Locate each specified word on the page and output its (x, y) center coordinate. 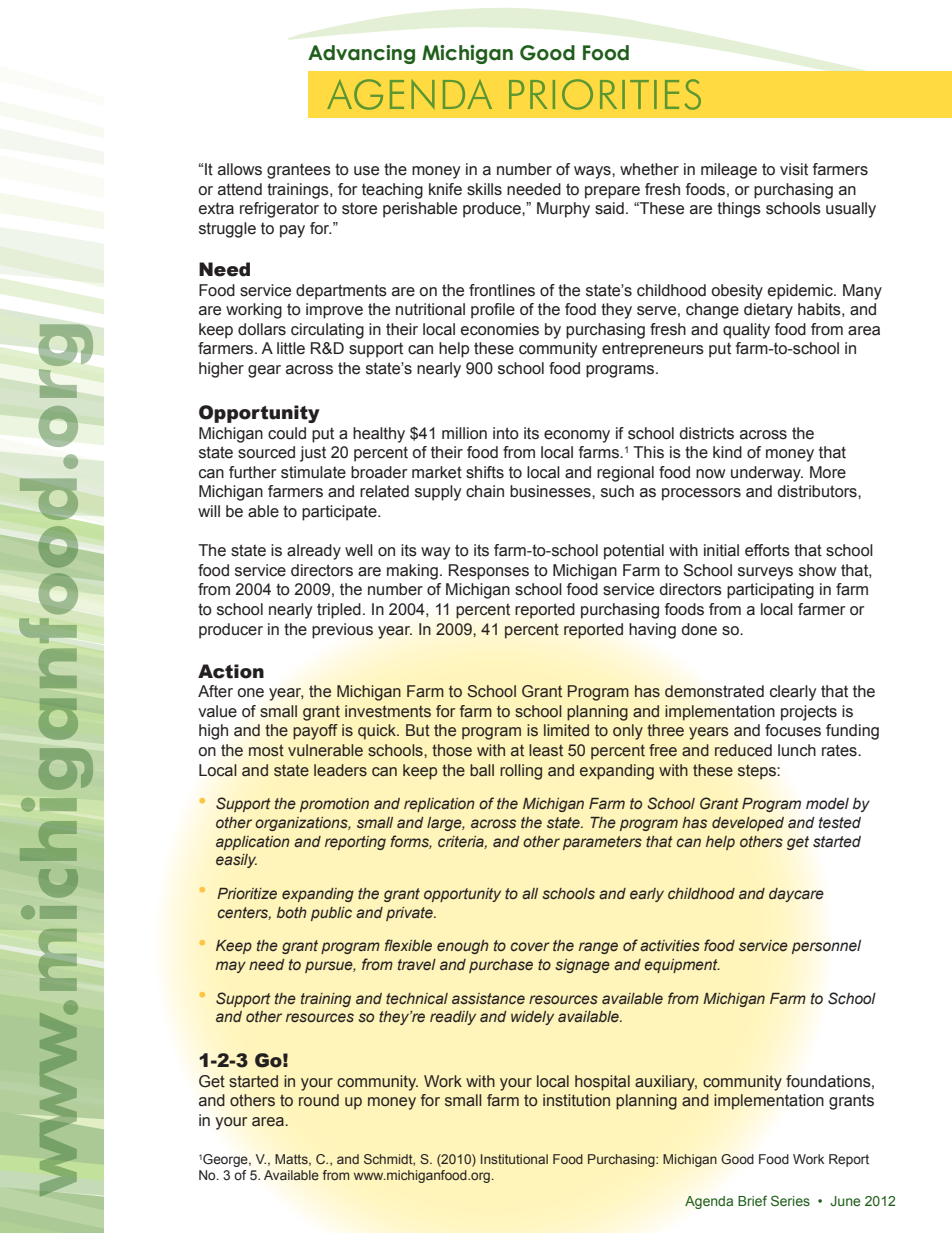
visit (794, 169)
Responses (489, 572)
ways (593, 172)
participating (770, 591)
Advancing (361, 54)
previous (342, 631)
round (319, 1100)
